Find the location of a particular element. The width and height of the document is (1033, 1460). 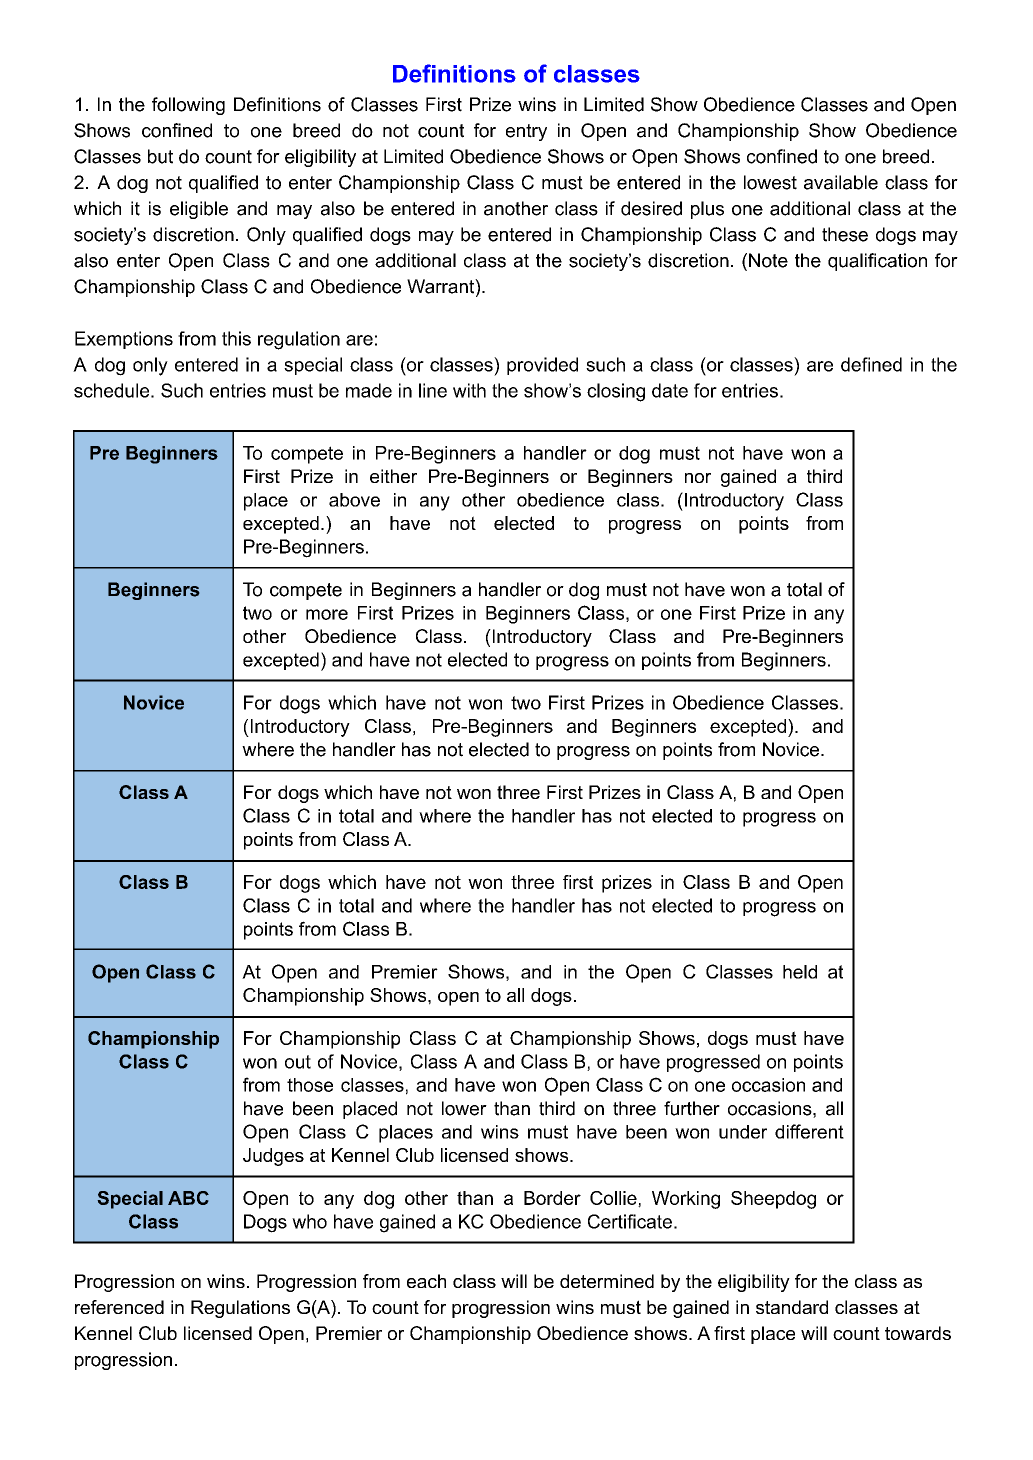

entry is located at coordinates (526, 132).
